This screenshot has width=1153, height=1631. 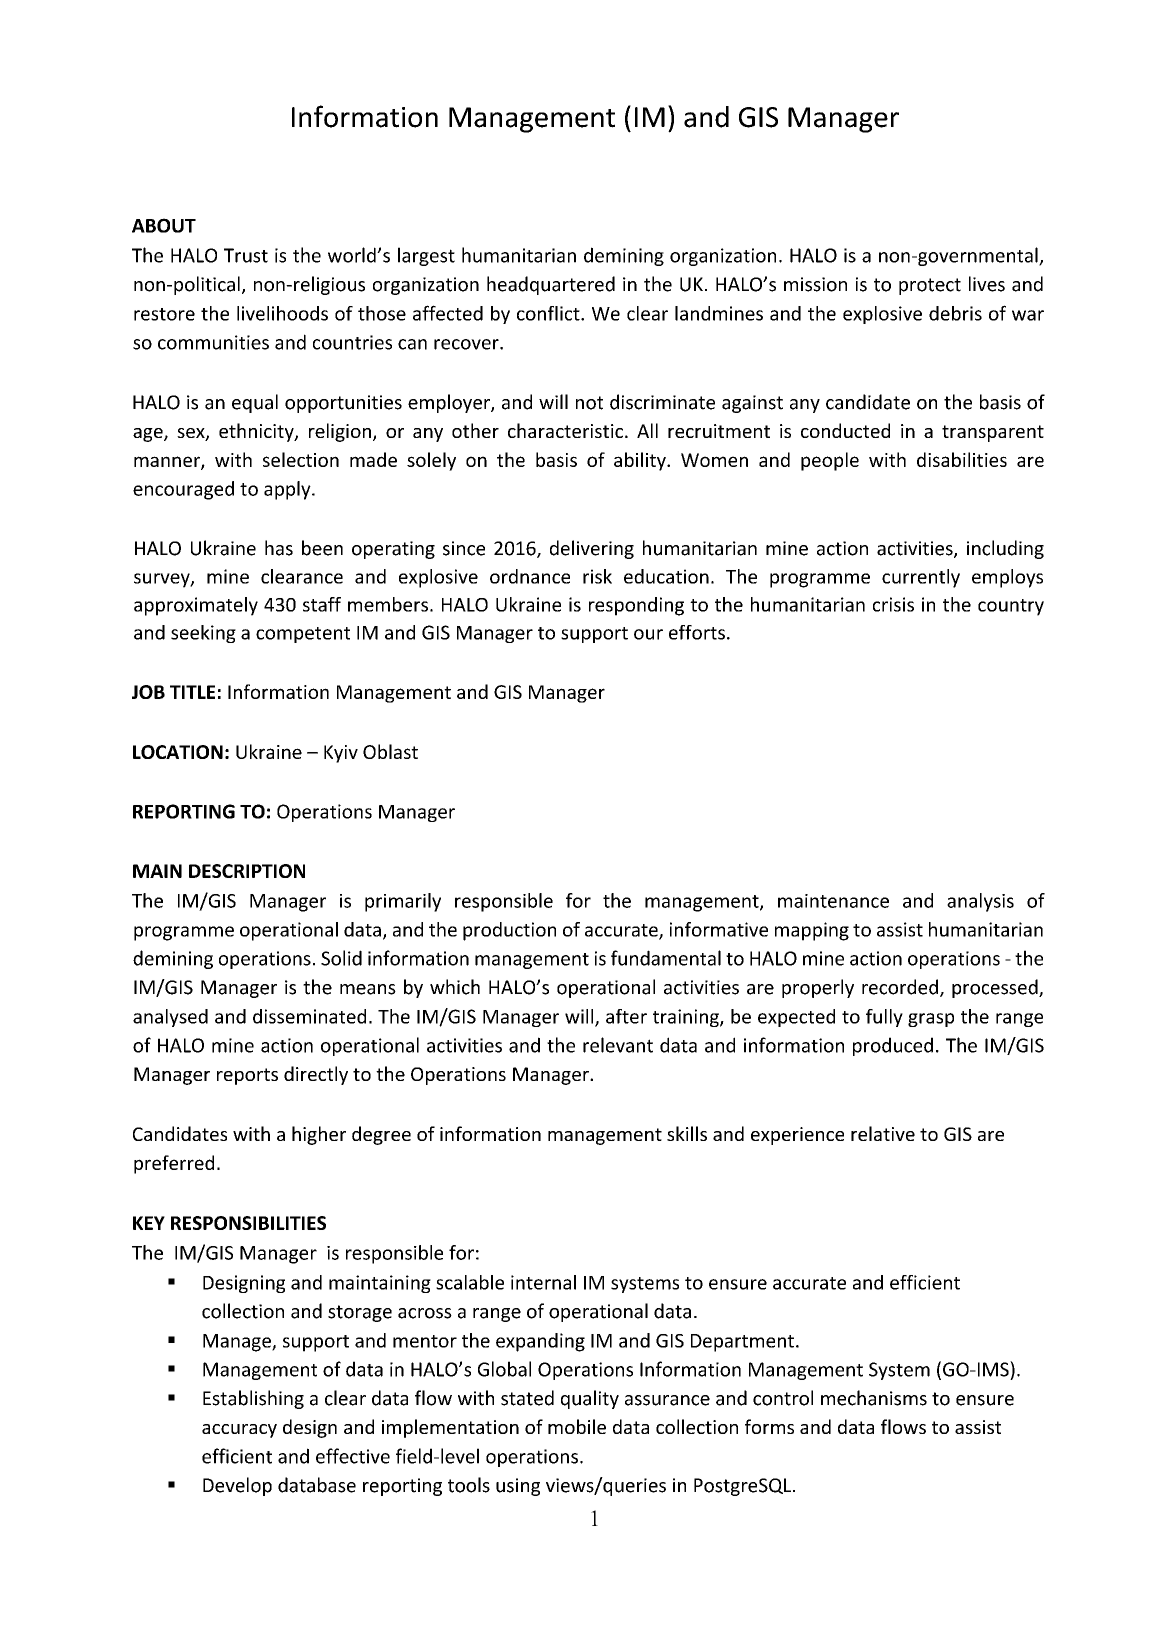 What do you see at coordinates (247, 1076) in the screenshot?
I see `reports` at bounding box center [247, 1076].
